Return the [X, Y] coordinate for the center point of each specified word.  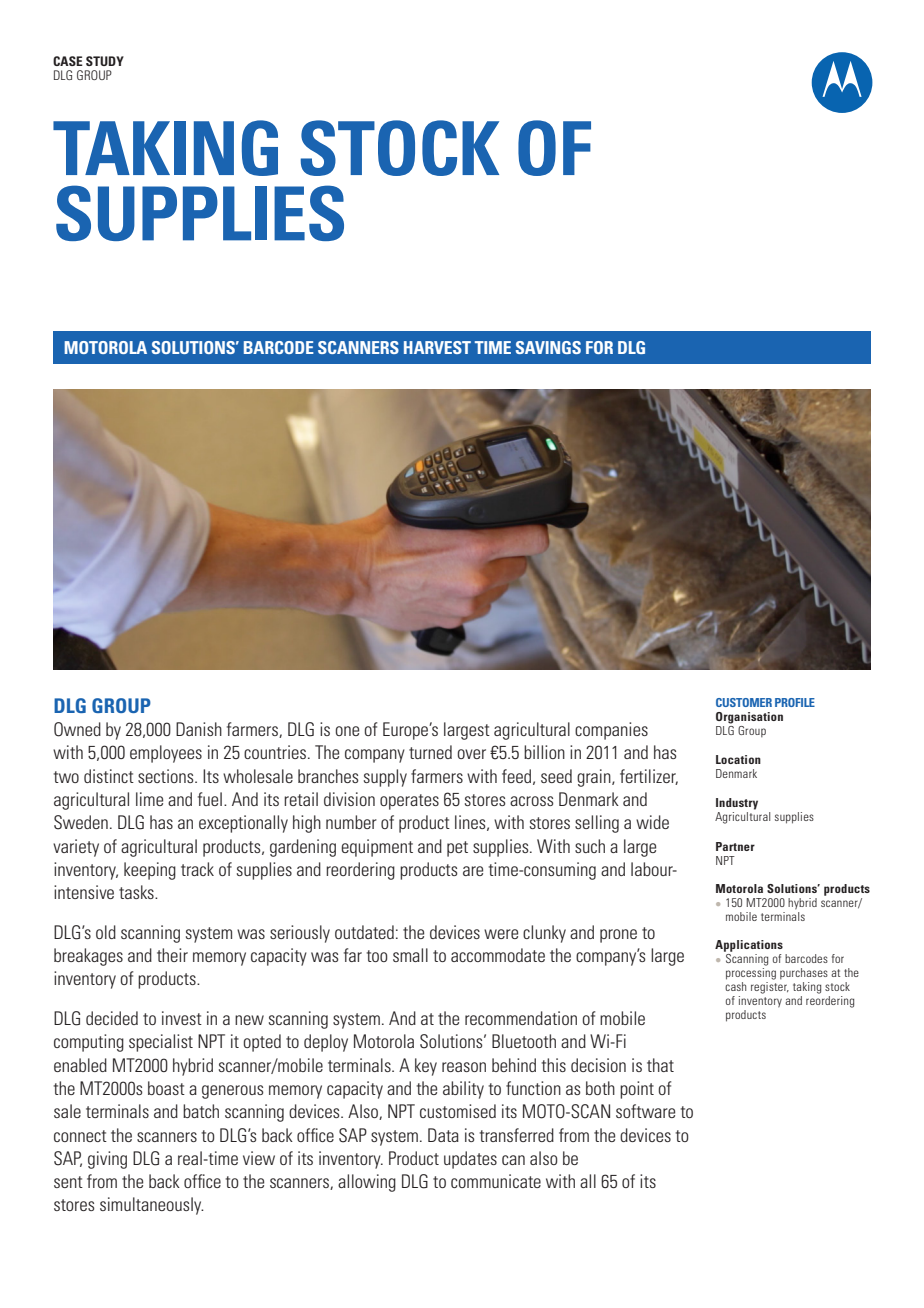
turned [430, 752]
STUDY [105, 61]
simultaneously [152, 1206]
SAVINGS [548, 347]
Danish [199, 729]
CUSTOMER [744, 702]
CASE [68, 61]
